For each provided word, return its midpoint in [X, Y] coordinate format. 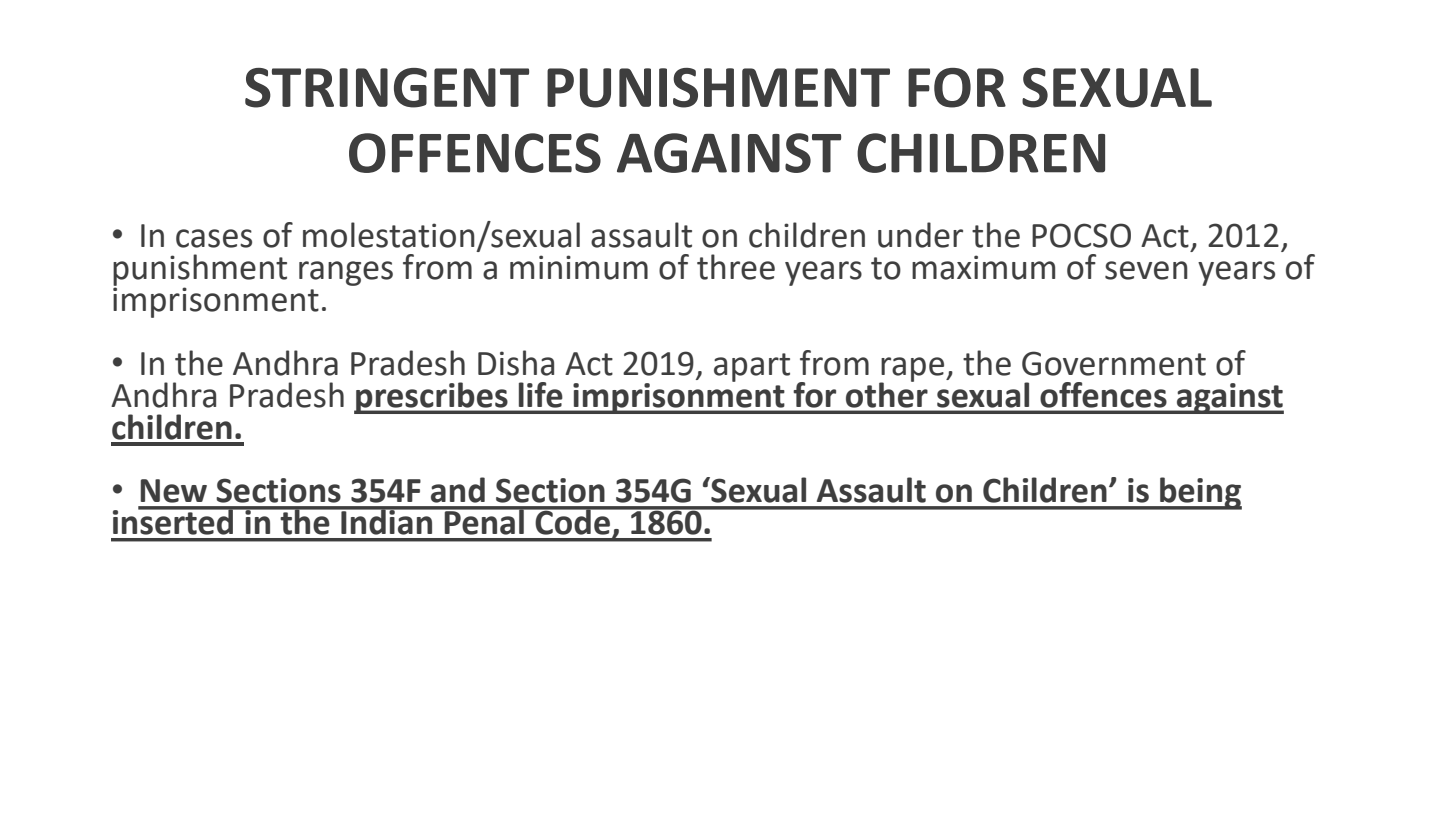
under [920, 235]
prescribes [432, 398]
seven [1146, 270]
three [736, 267]
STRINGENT [387, 88]
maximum [983, 267]
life [541, 395]
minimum [579, 267]
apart [752, 367]
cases [214, 238]
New [173, 491]
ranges [346, 273]
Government [1114, 363]
